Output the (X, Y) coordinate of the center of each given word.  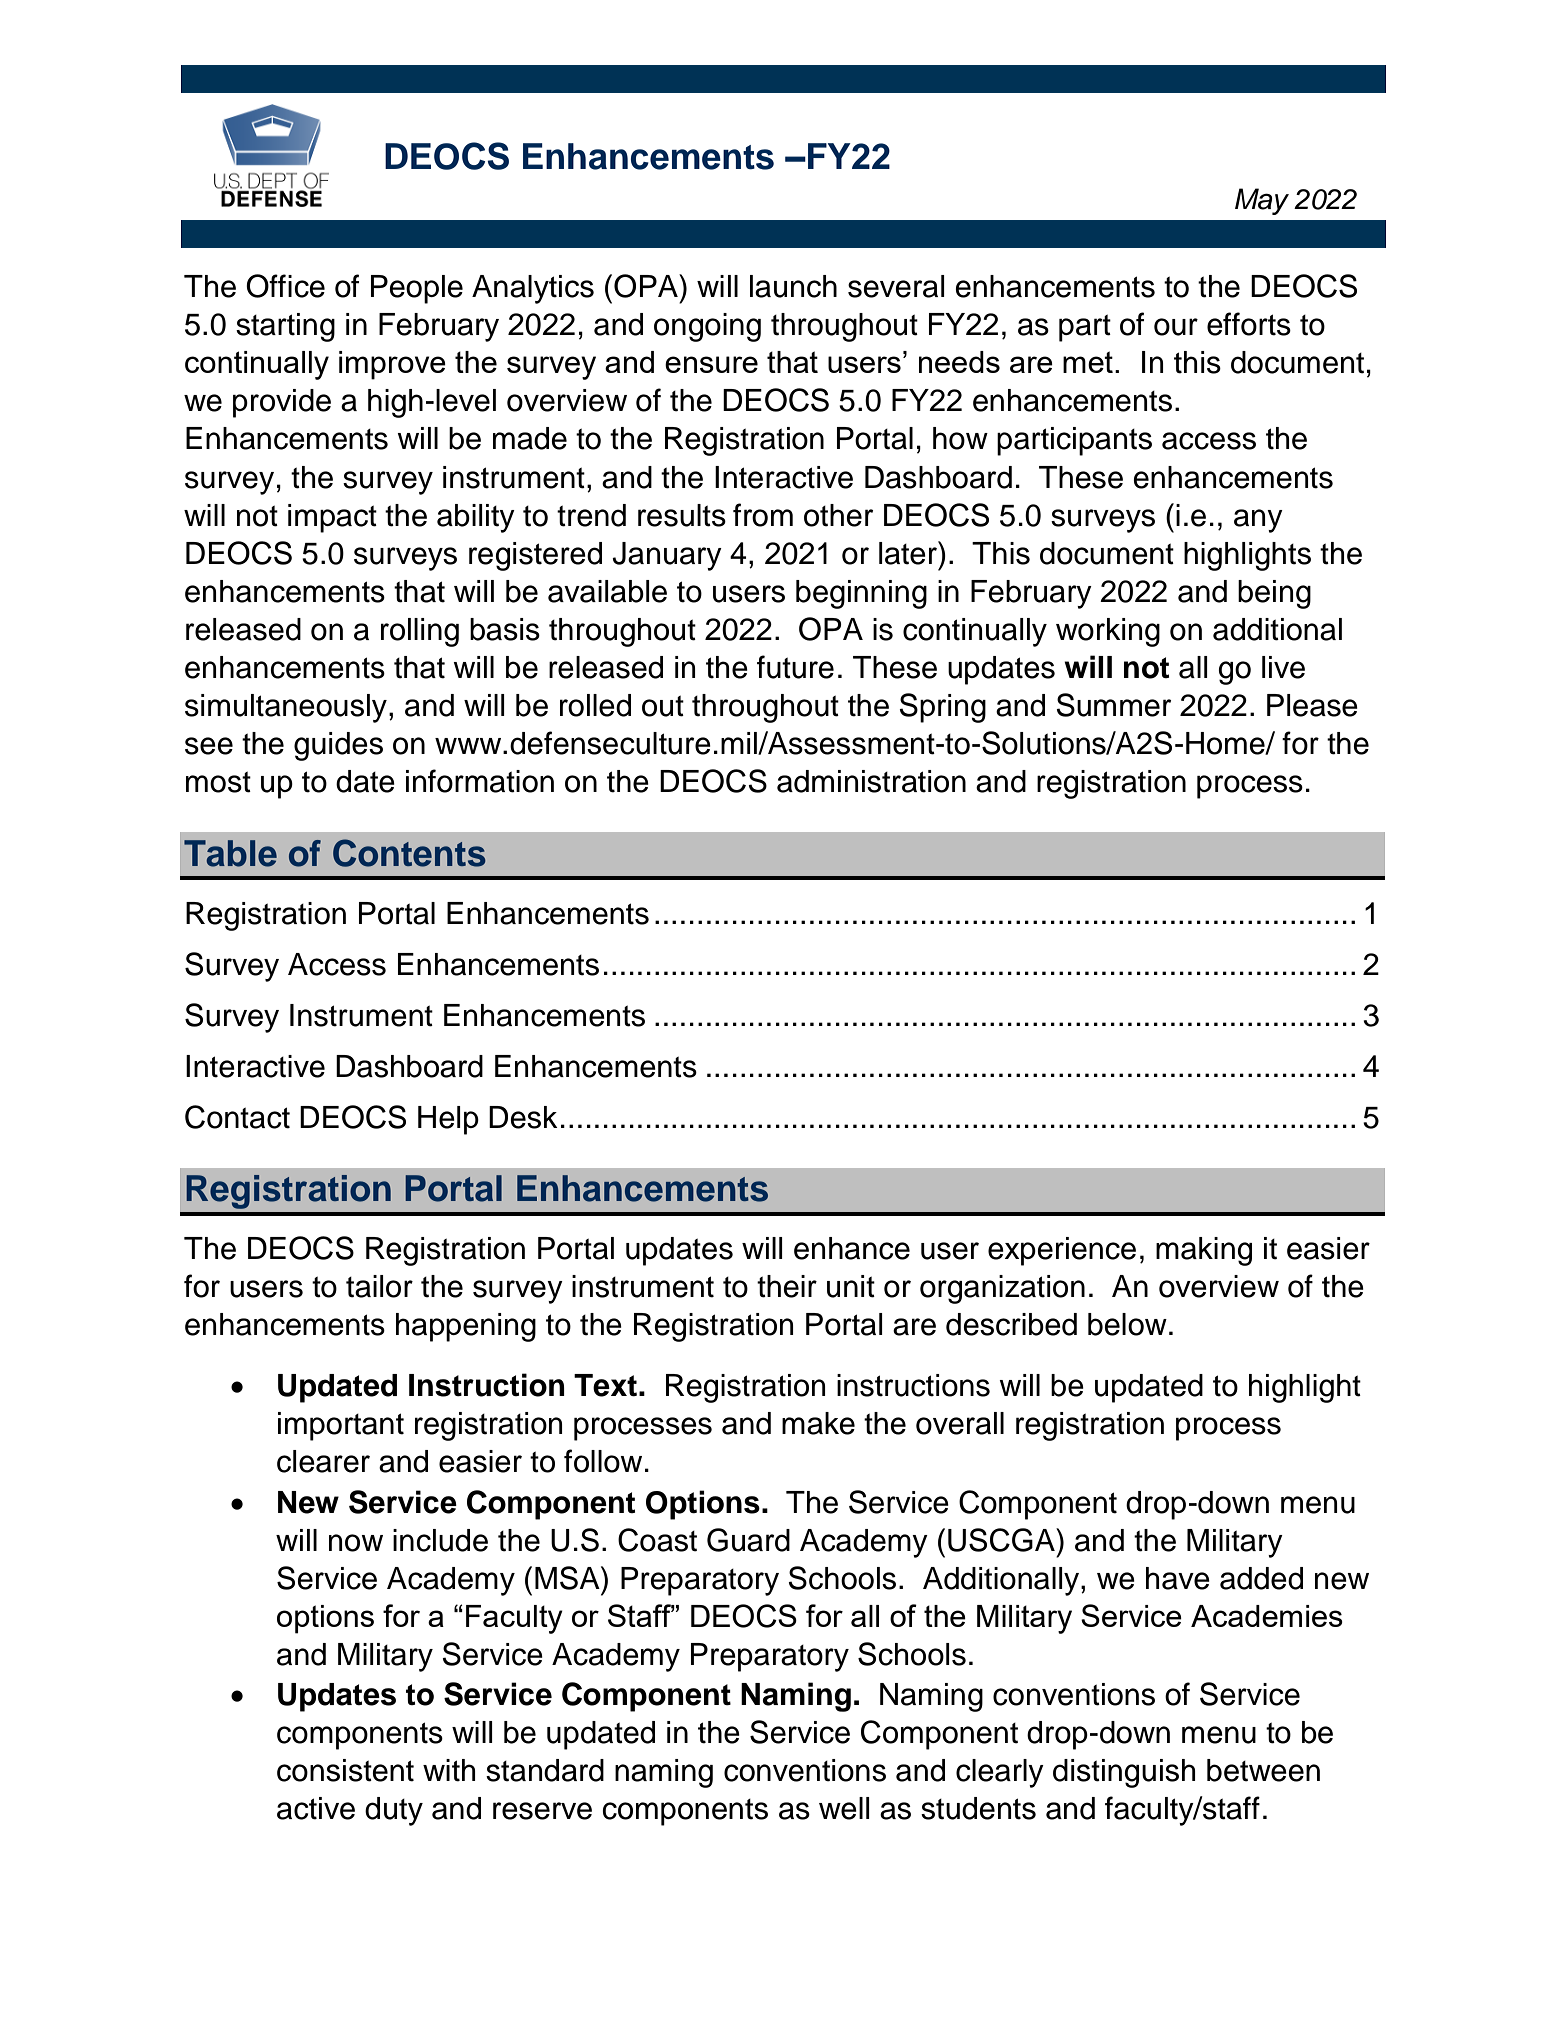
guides (338, 746)
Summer (1113, 705)
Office (285, 286)
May (1262, 201)
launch (793, 286)
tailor (379, 1286)
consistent (345, 1770)
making (1204, 1251)
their (787, 1286)
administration (871, 781)
